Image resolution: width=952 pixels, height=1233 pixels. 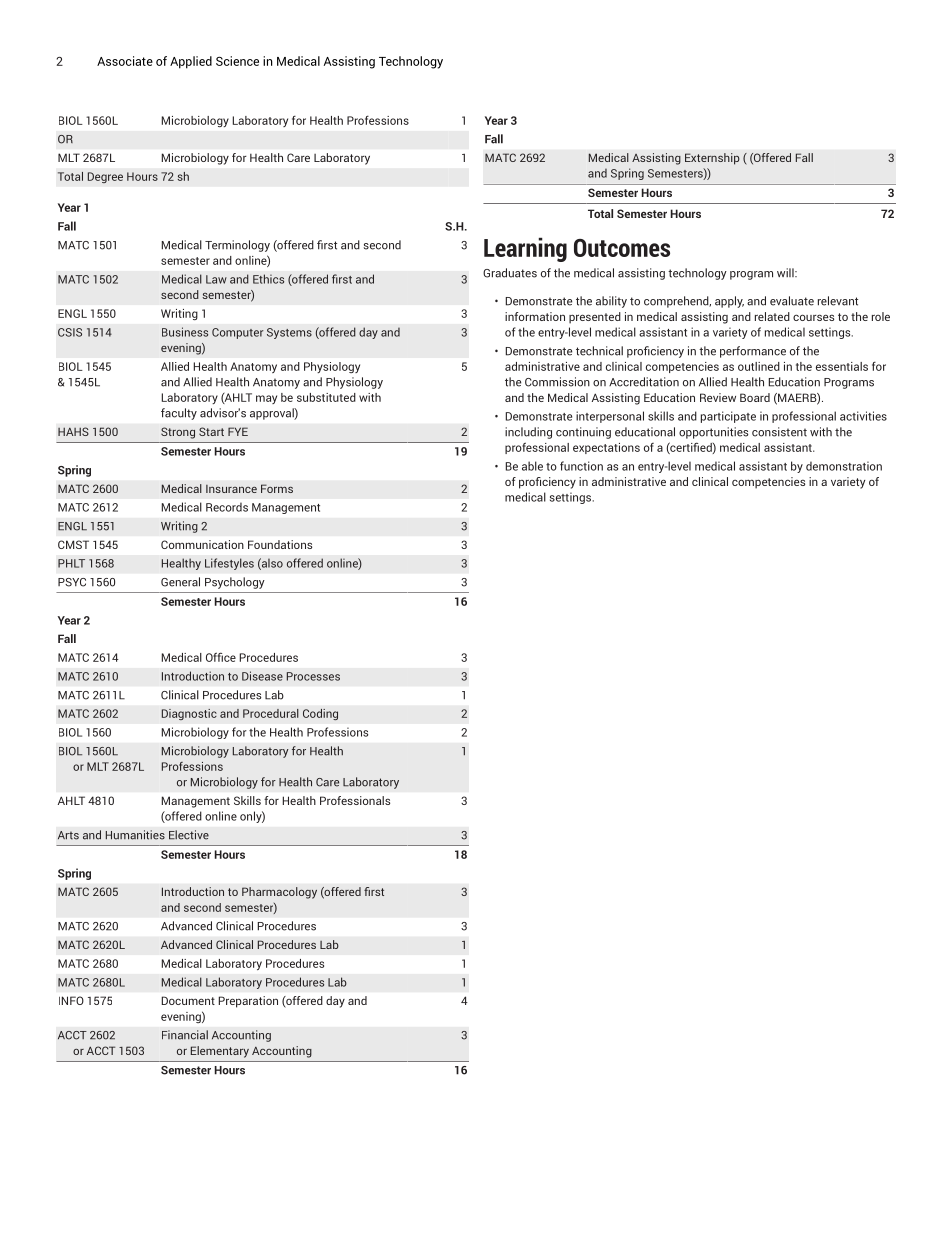 I want to click on Applied, so click(x=191, y=62).
